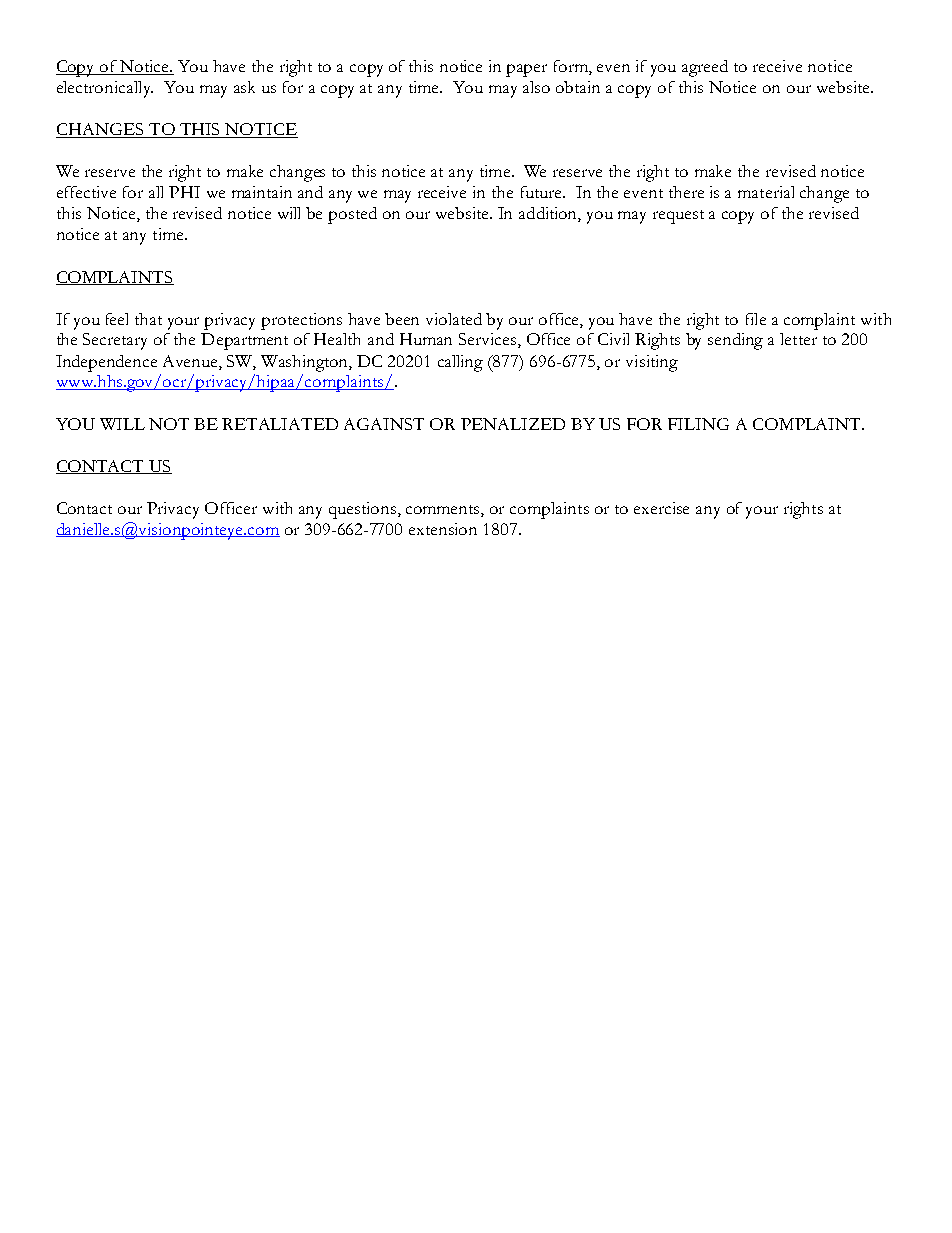 The height and width of the document is (1233, 952). What do you see at coordinates (526, 70) in the document?
I see `paper` at bounding box center [526, 70].
